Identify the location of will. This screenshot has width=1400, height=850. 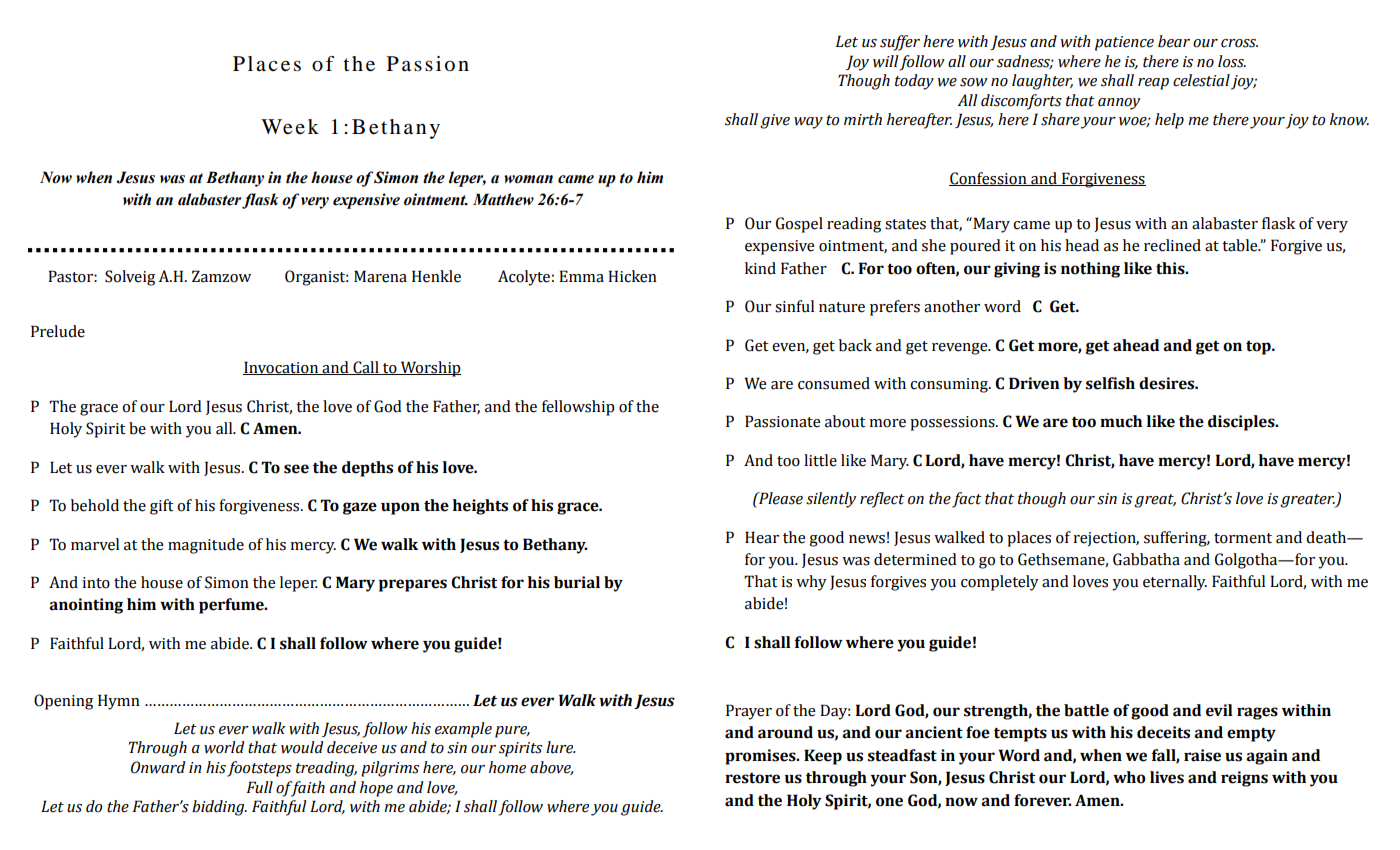
(886, 61).
